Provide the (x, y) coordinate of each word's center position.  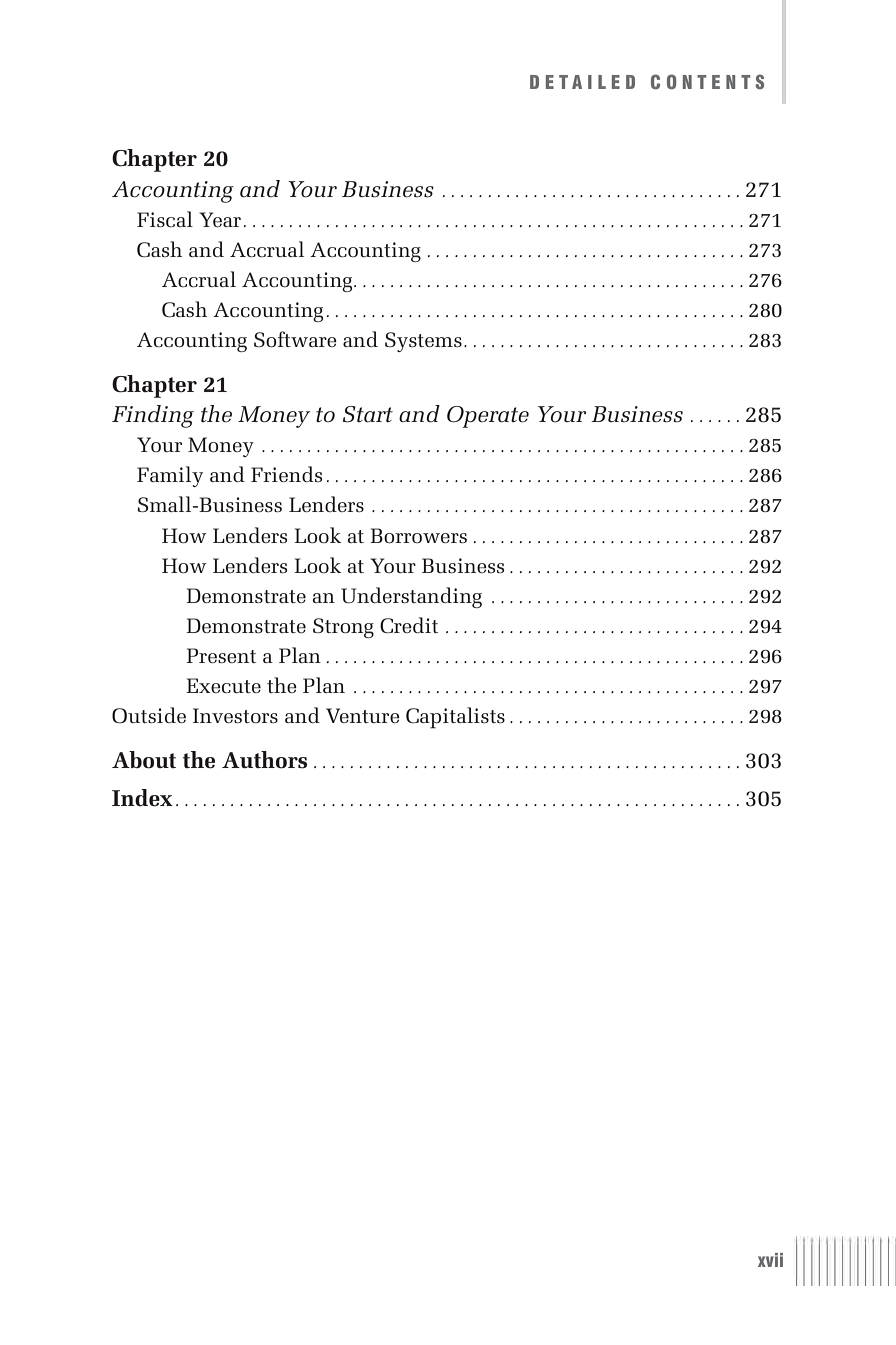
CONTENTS (707, 82)
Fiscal (165, 219)
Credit (409, 625)
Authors (264, 760)
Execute (223, 685)
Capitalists (455, 718)
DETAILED (582, 82)
